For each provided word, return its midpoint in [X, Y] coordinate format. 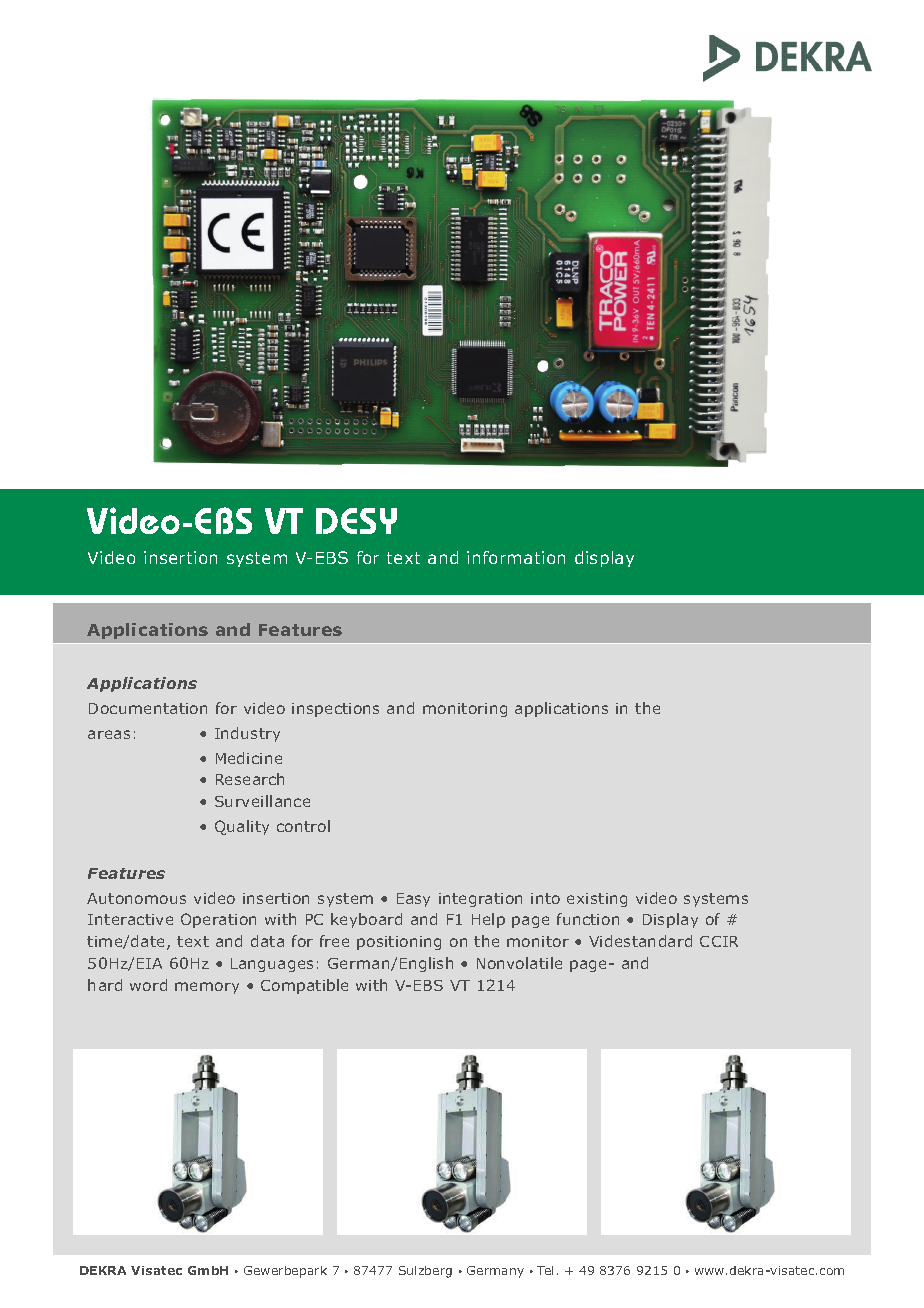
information [516, 557]
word [148, 985]
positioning [399, 943]
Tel [545, 1270]
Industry [247, 734]
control [303, 826]
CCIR [719, 941]
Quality [242, 827]
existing [597, 900]
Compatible [304, 986]
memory [207, 988]
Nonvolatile [519, 963]
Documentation [148, 708]
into [545, 898]
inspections [335, 710]
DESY [356, 521]
